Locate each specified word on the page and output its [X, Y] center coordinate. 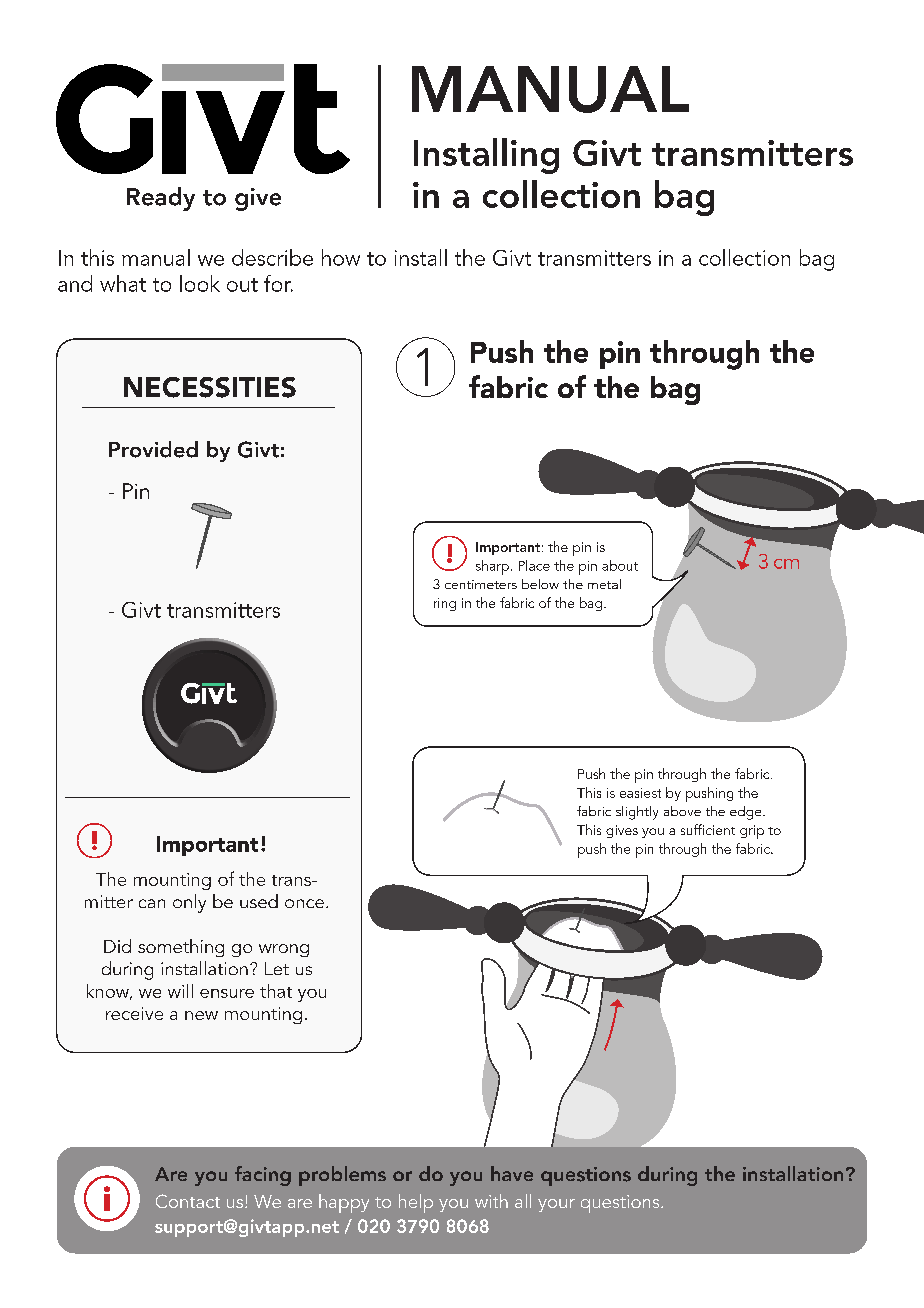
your [556, 1205]
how [341, 257]
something [181, 948]
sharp [492, 567]
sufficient [708, 829]
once [304, 903]
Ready [161, 199]
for [278, 283]
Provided [153, 449]
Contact [188, 1201]
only [189, 903]
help [416, 1203]
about [620, 565]
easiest [640, 793]
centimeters [481, 584]
